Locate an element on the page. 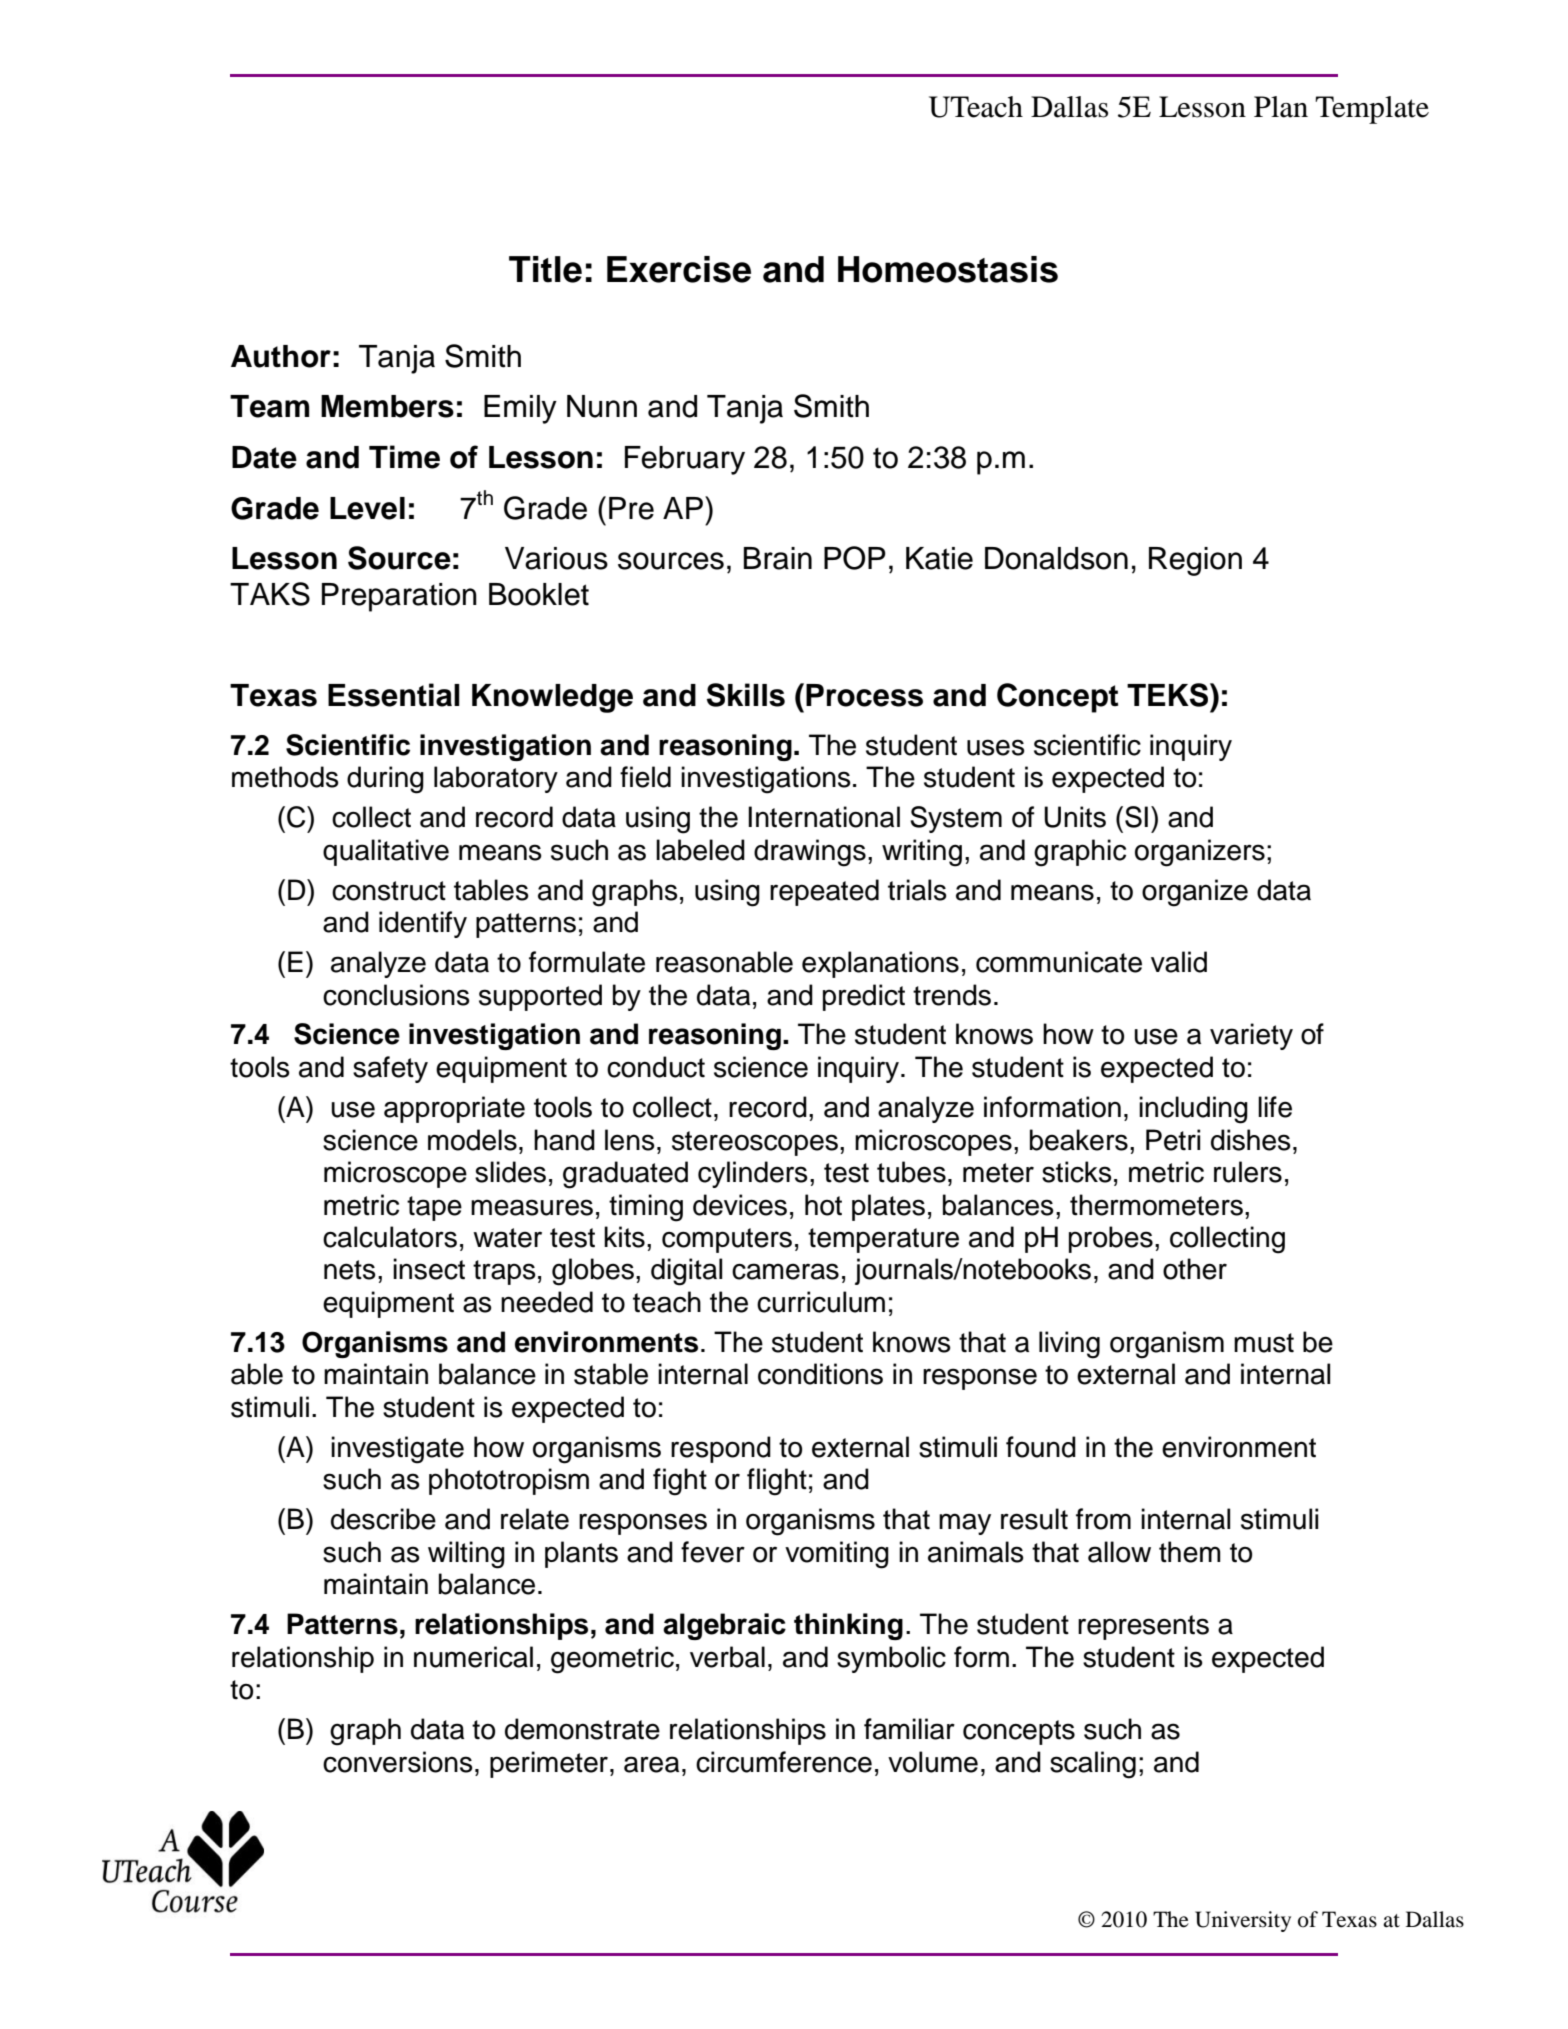 The height and width of the image is (2029, 1568). Homeostasis is located at coordinates (948, 269).
